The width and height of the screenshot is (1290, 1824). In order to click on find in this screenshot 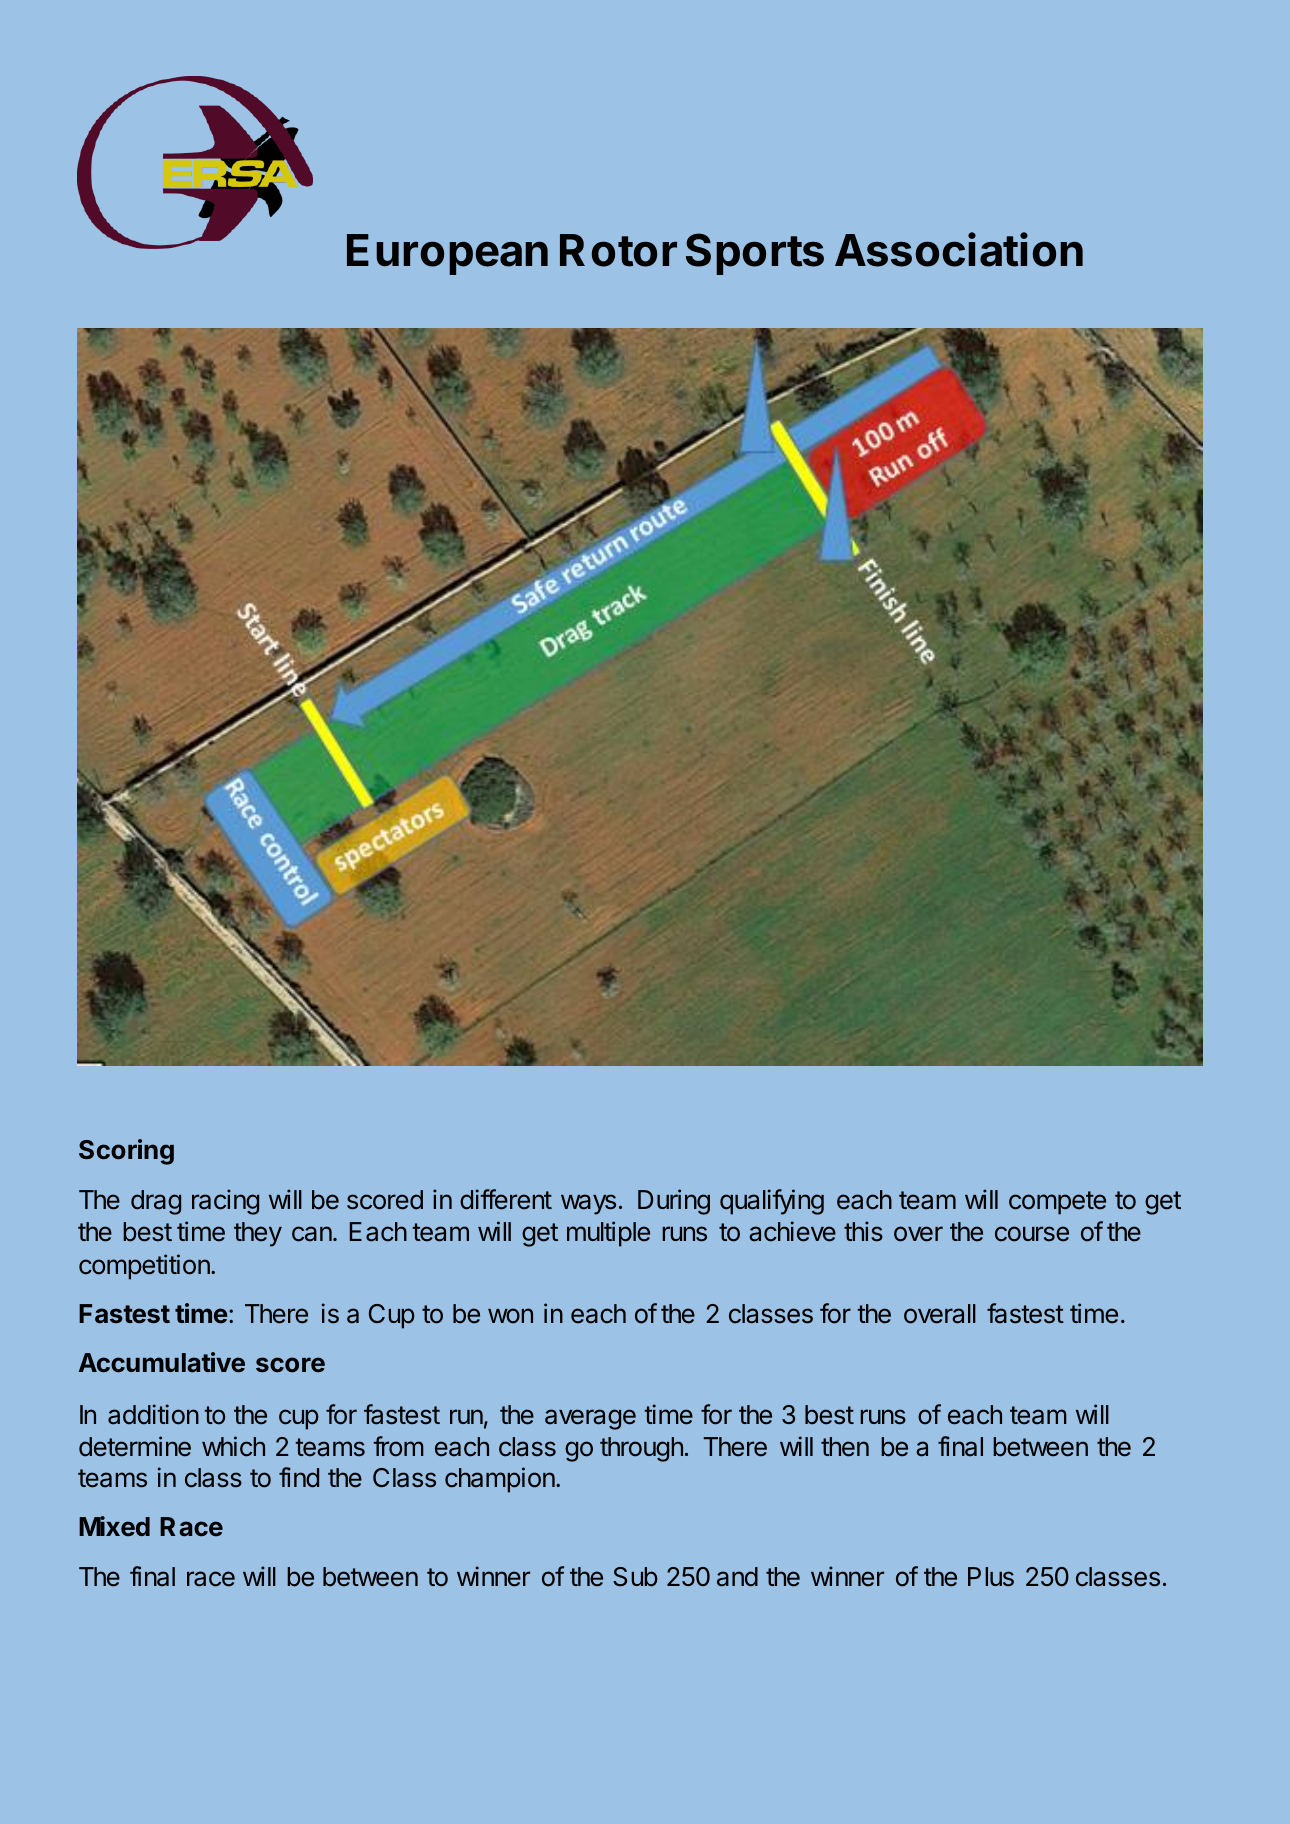, I will do `click(299, 1477)`.
